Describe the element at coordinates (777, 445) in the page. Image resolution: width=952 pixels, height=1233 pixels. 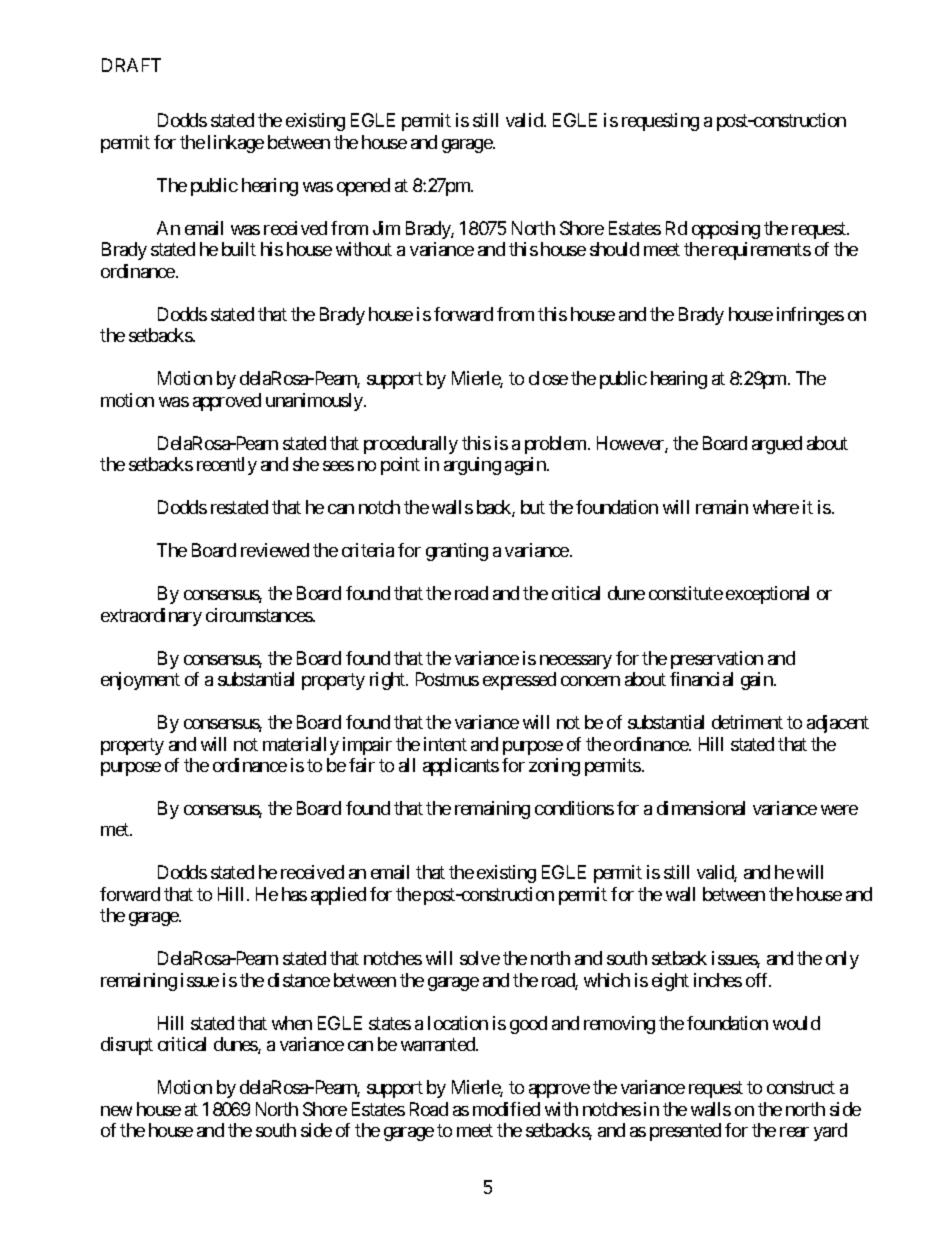
I see `argued` at that location.
